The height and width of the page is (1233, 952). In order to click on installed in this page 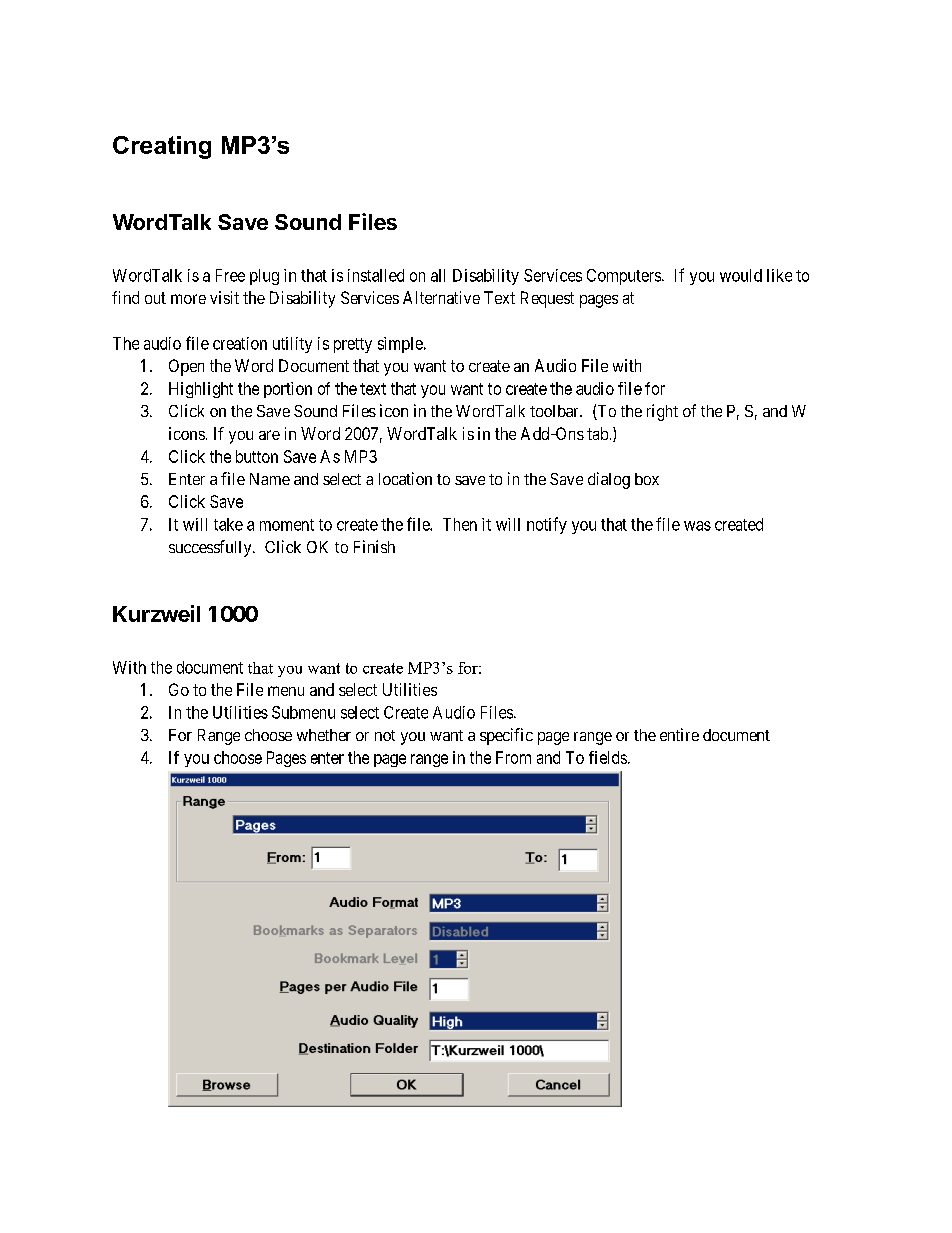, I will do `click(376, 275)`.
